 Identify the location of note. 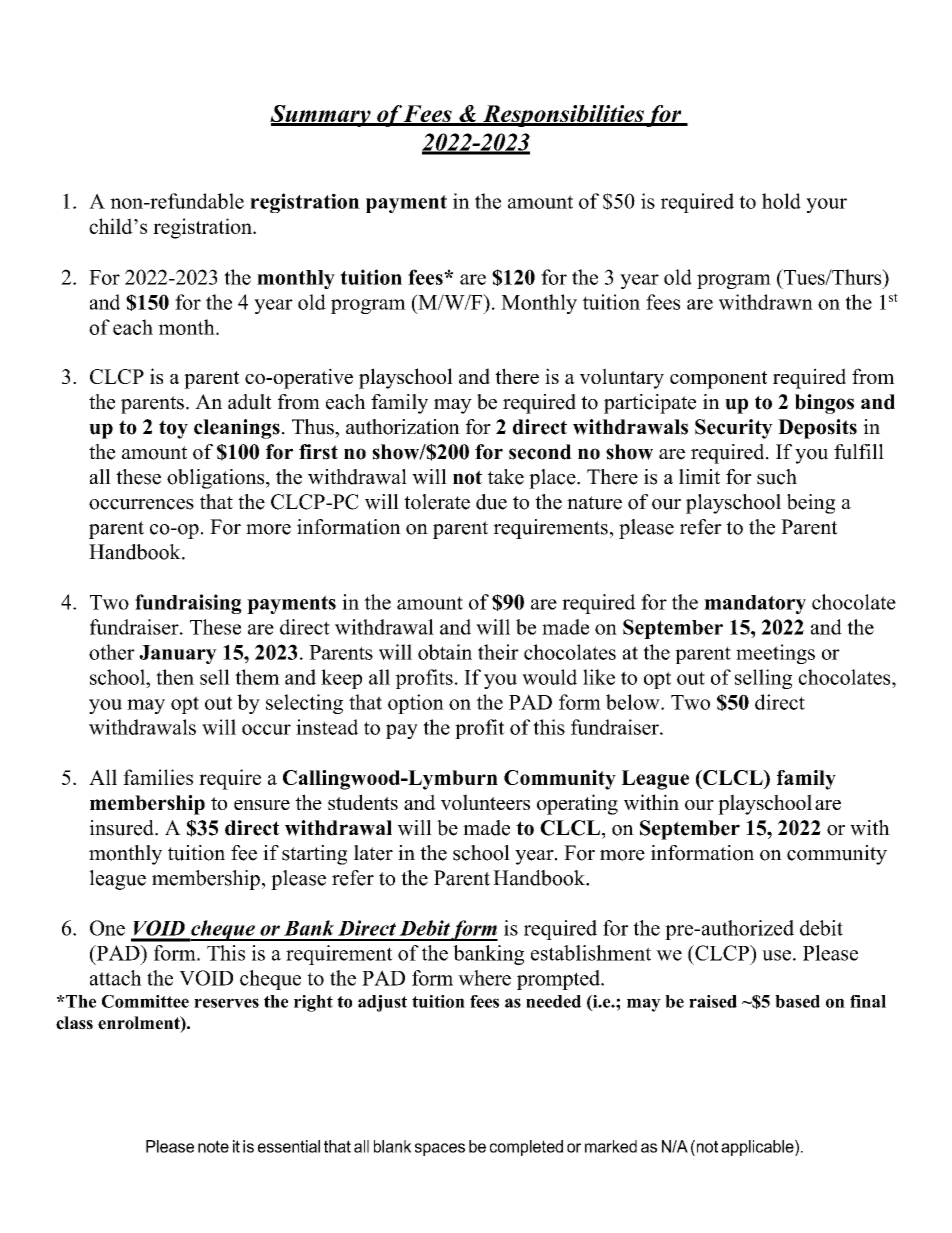
(213, 1146).
